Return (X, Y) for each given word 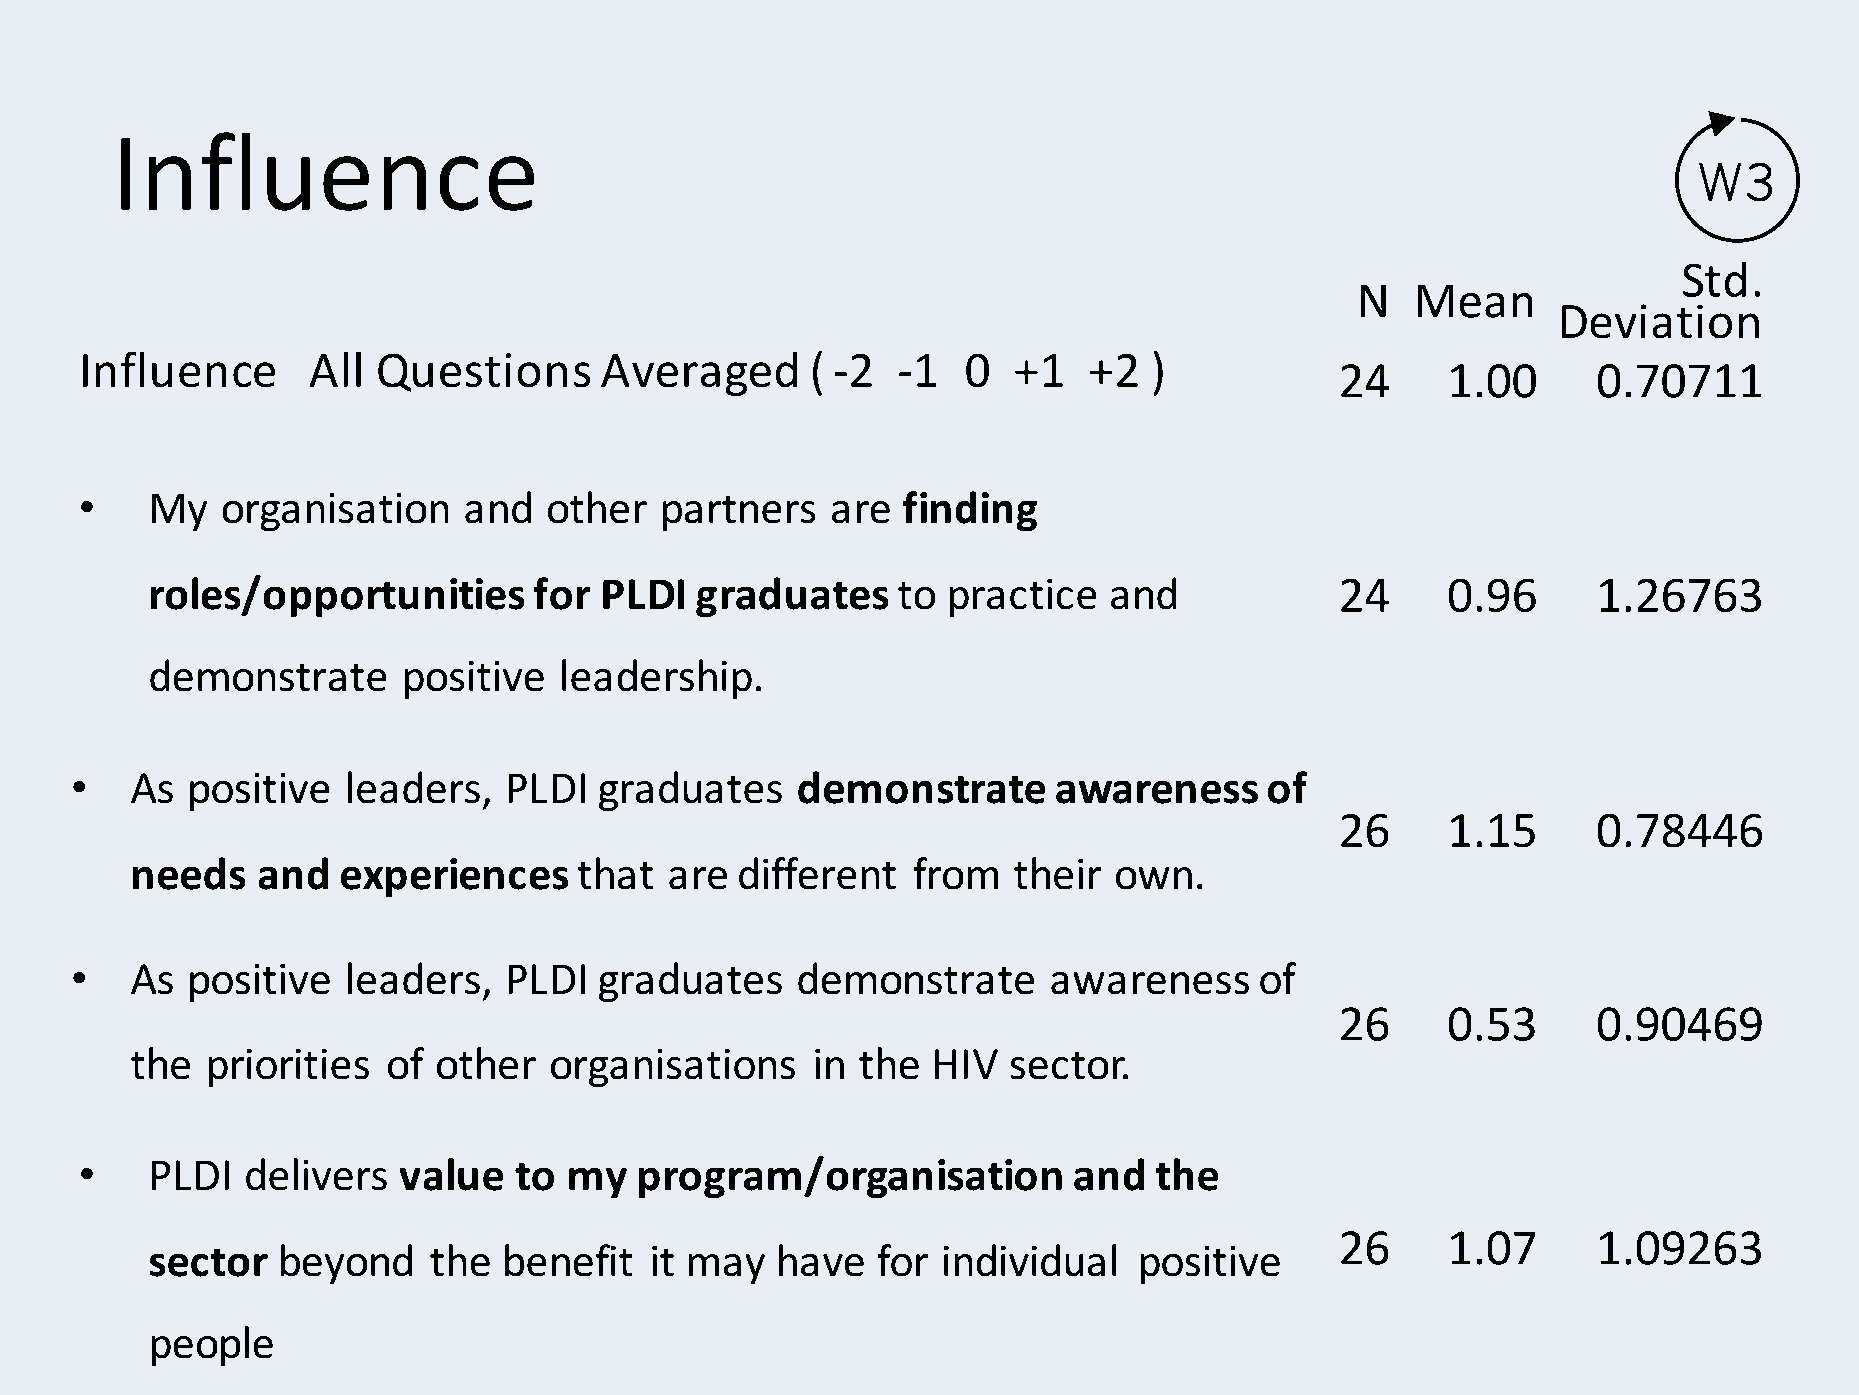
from (956, 873)
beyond (346, 1264)
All (335, 369)
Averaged (699, 374)
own (1154, 878)
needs (189, 873)
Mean (1475, 301)
